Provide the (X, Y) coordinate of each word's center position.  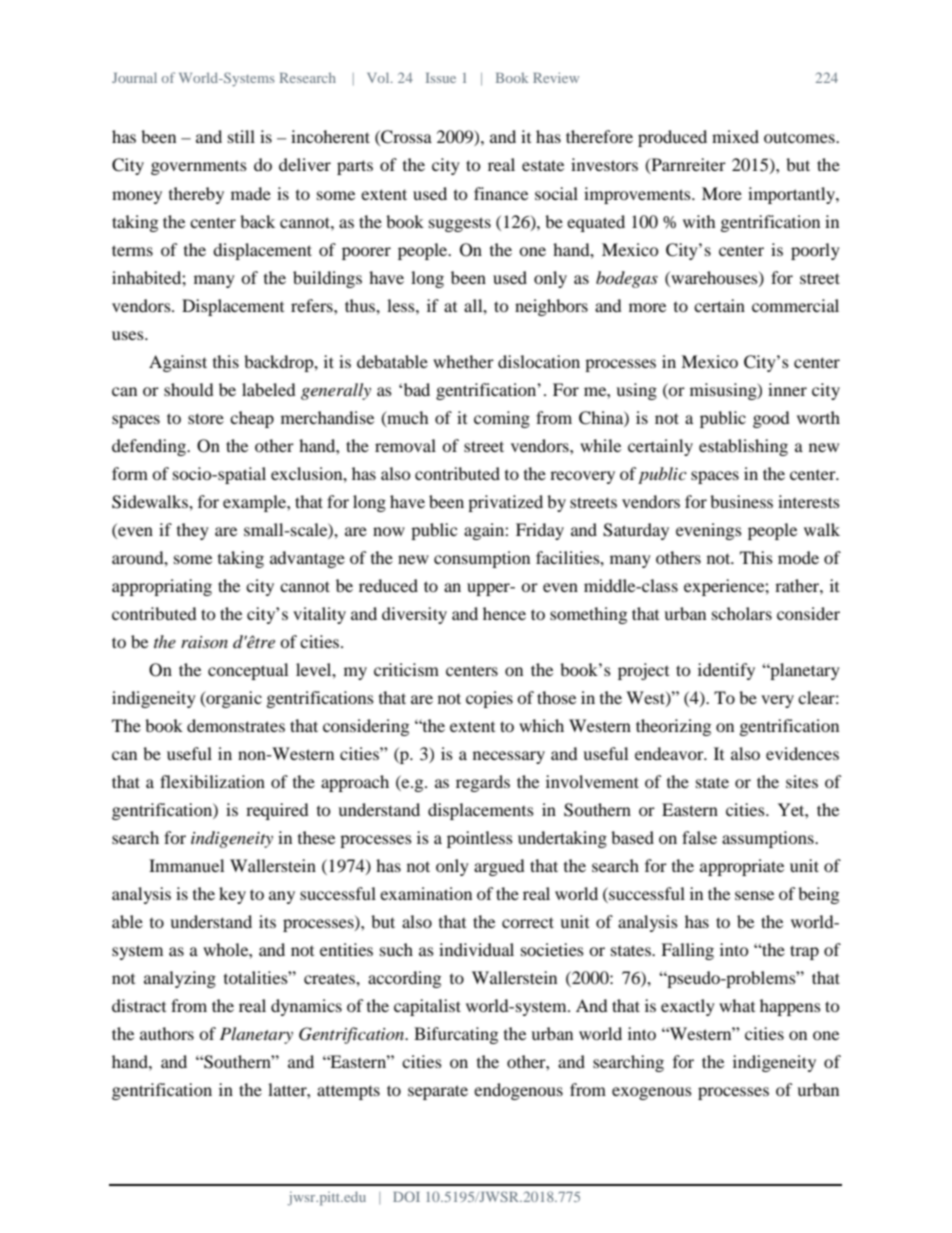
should (189, 389)
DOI (406, 1196)
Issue (441, 78)
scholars (742, 613)
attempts (348, 1092)
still (241, 136)
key (232, 895)
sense (754, 895)
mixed (735, 136)
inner (787, 389)
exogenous (652, 1093)
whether (463, 361)
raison (204, 642)
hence (504, 613)
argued (499, 867)
